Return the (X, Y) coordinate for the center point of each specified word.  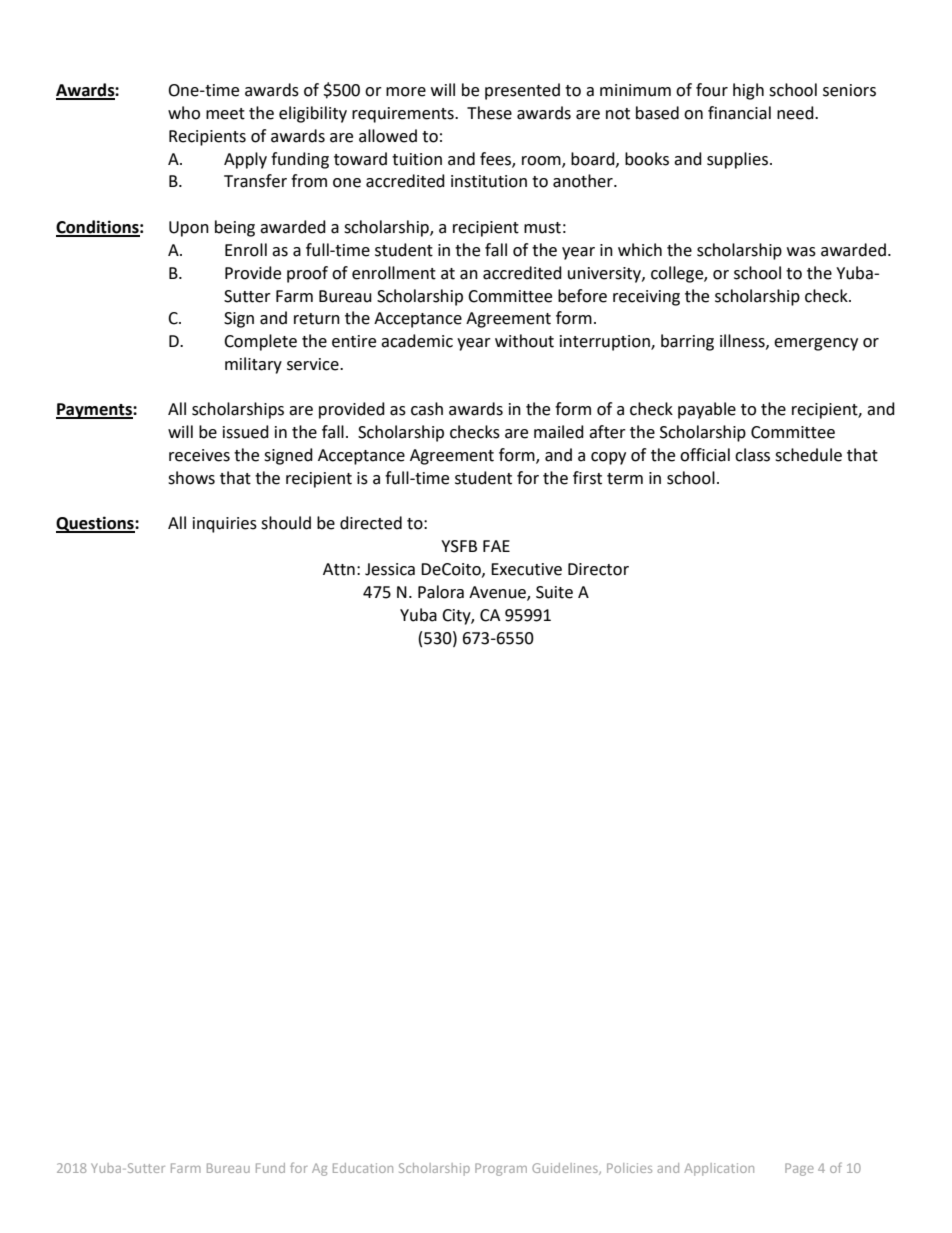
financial (739, 113)
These (489, 113)
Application (719, 1169)
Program (501, 1169)
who (184, 113)
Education (363, 1168)
